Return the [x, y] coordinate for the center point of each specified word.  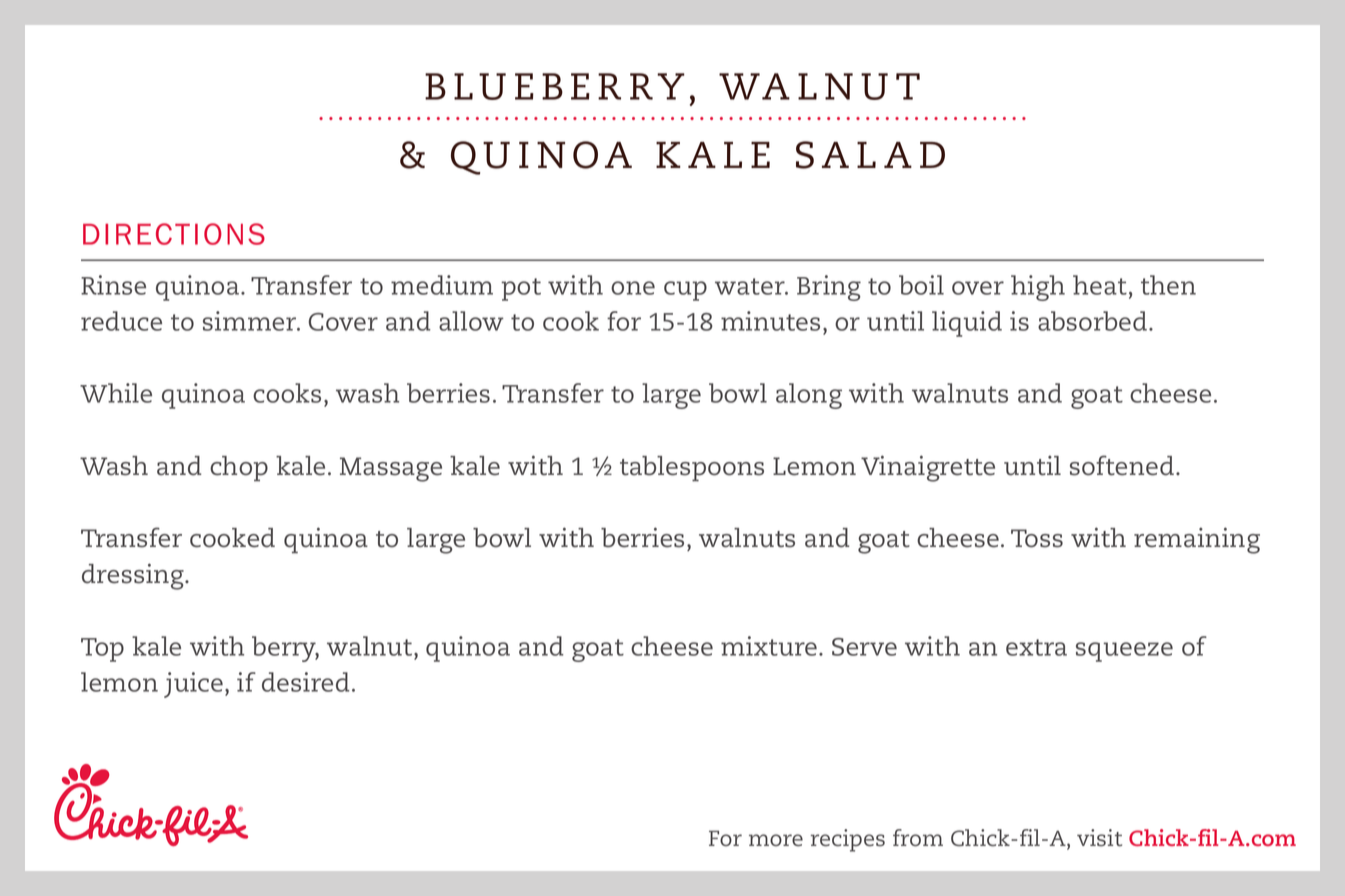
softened [1122, 465]
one [633, 288]
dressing [134, 576]
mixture [770, 646]
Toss [1037, 538]
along [809, 396]
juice [195, 685]
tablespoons [692, 469]
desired [306, 682]
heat [1100, 285]
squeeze [1124, 652]
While [116, 393]
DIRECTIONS [174, 234]
